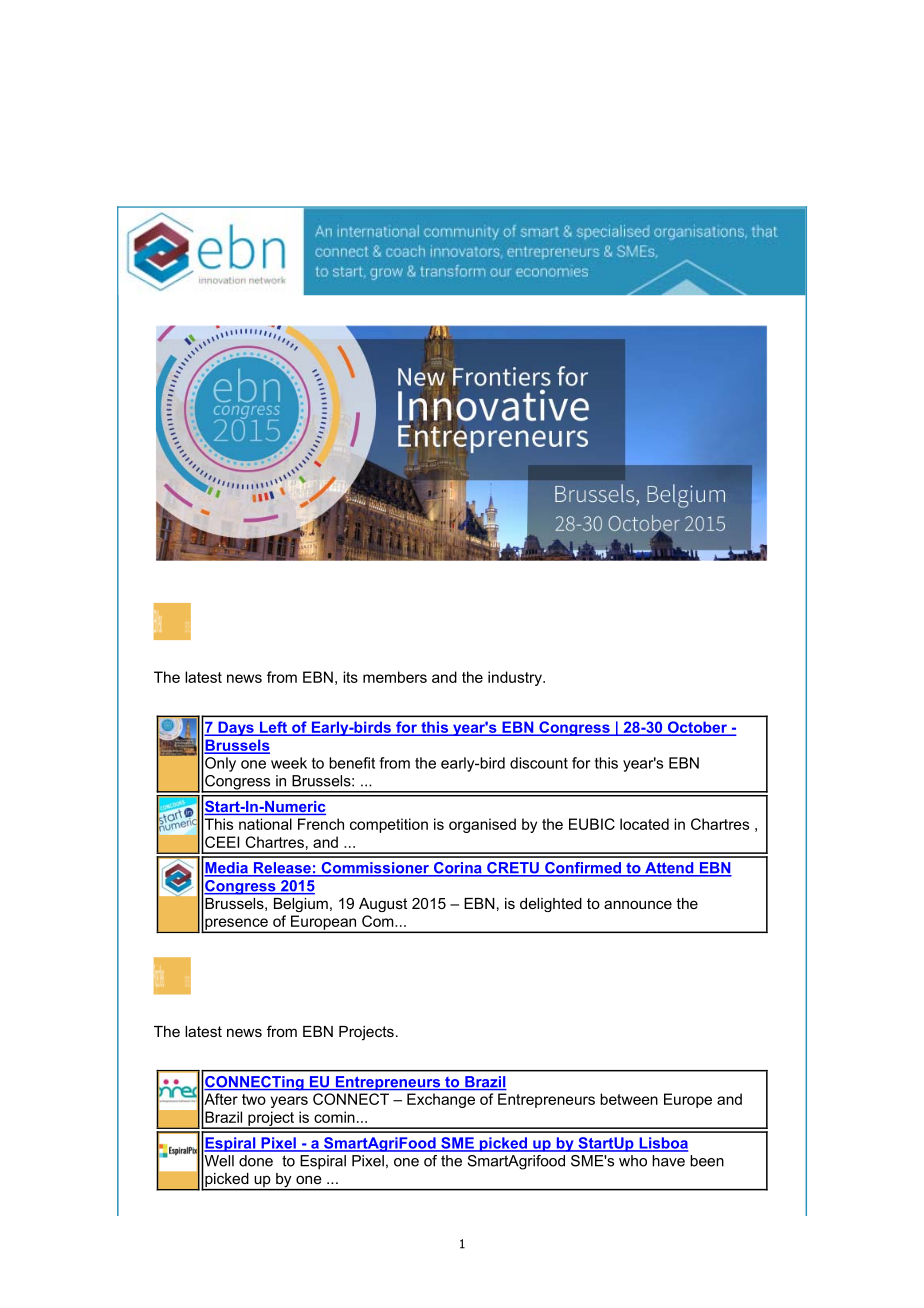 The height and width of the document is (1308, 924). I want to click on organised, so click(482, 825).
